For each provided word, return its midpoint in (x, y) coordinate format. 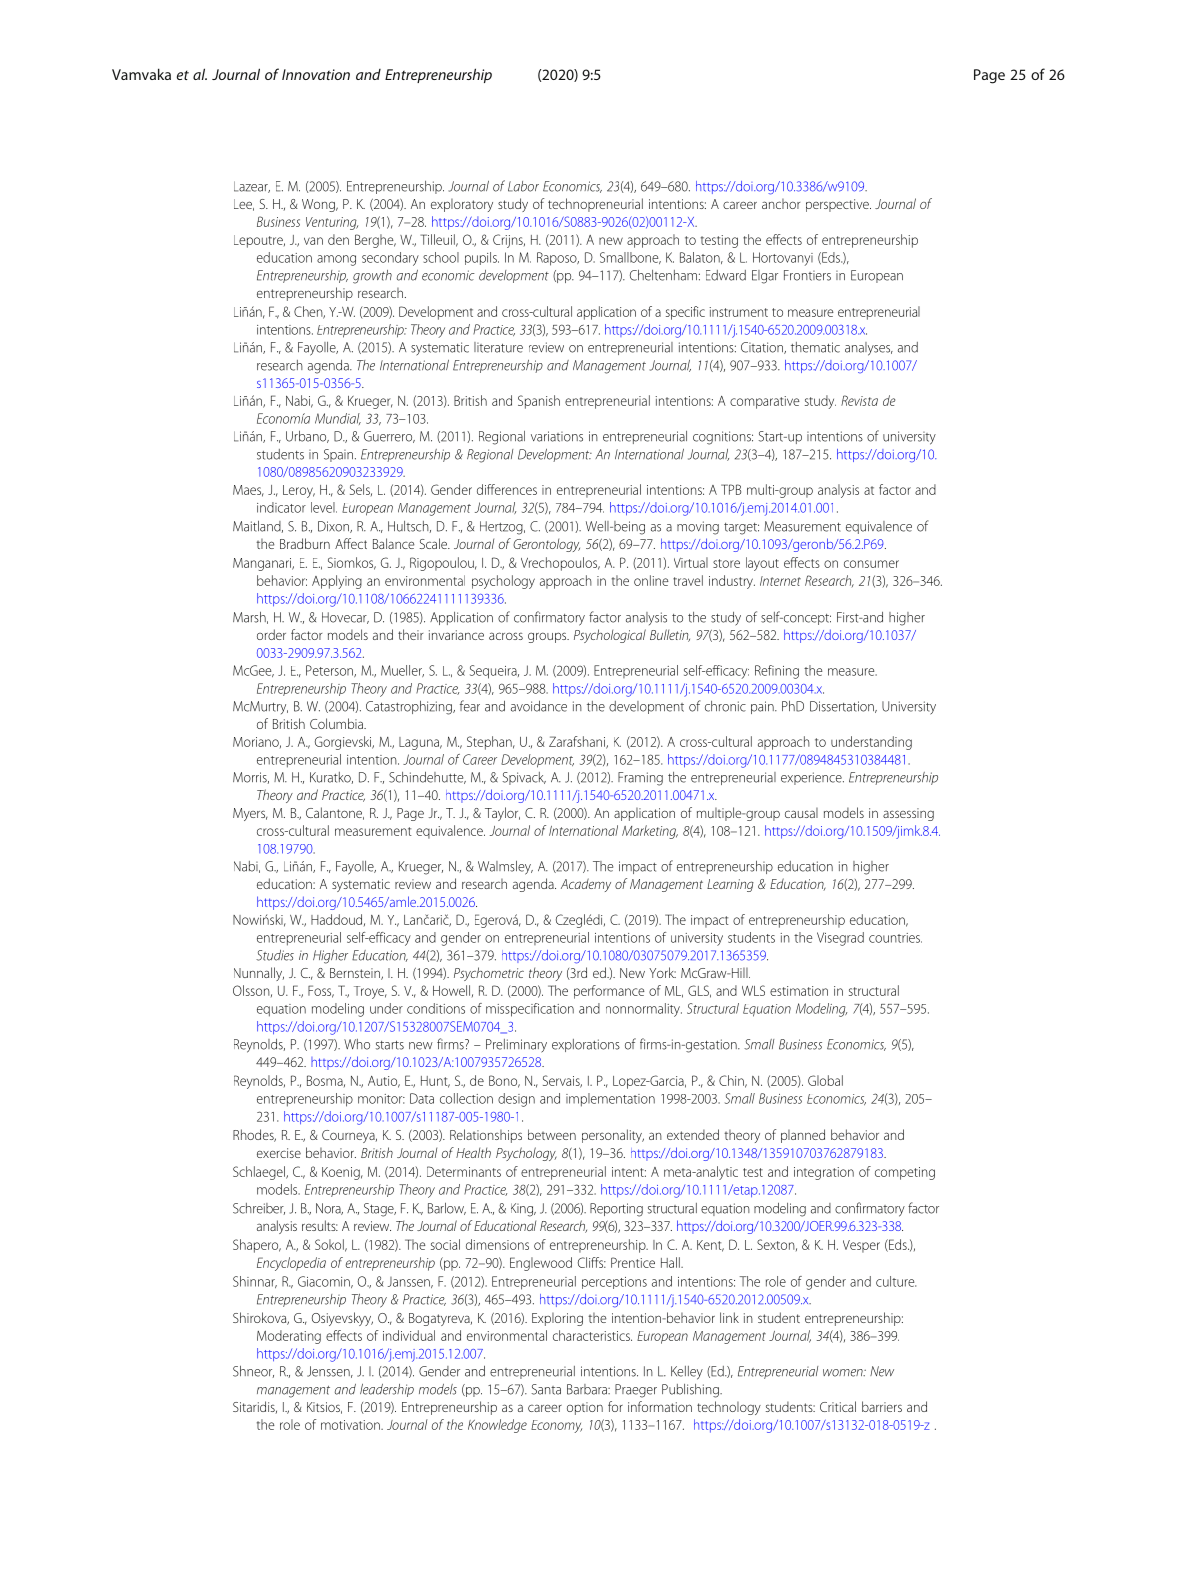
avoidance (539, 706)
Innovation (316, 74)
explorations (586, 1045)
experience (812, 778)
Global (825, 1080)
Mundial (338, 419)
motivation (351, 1425)
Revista (859, 400)
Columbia (337, 723)
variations (557, 436)
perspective (838, 205)
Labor (523, 186)
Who (357, 1044)
